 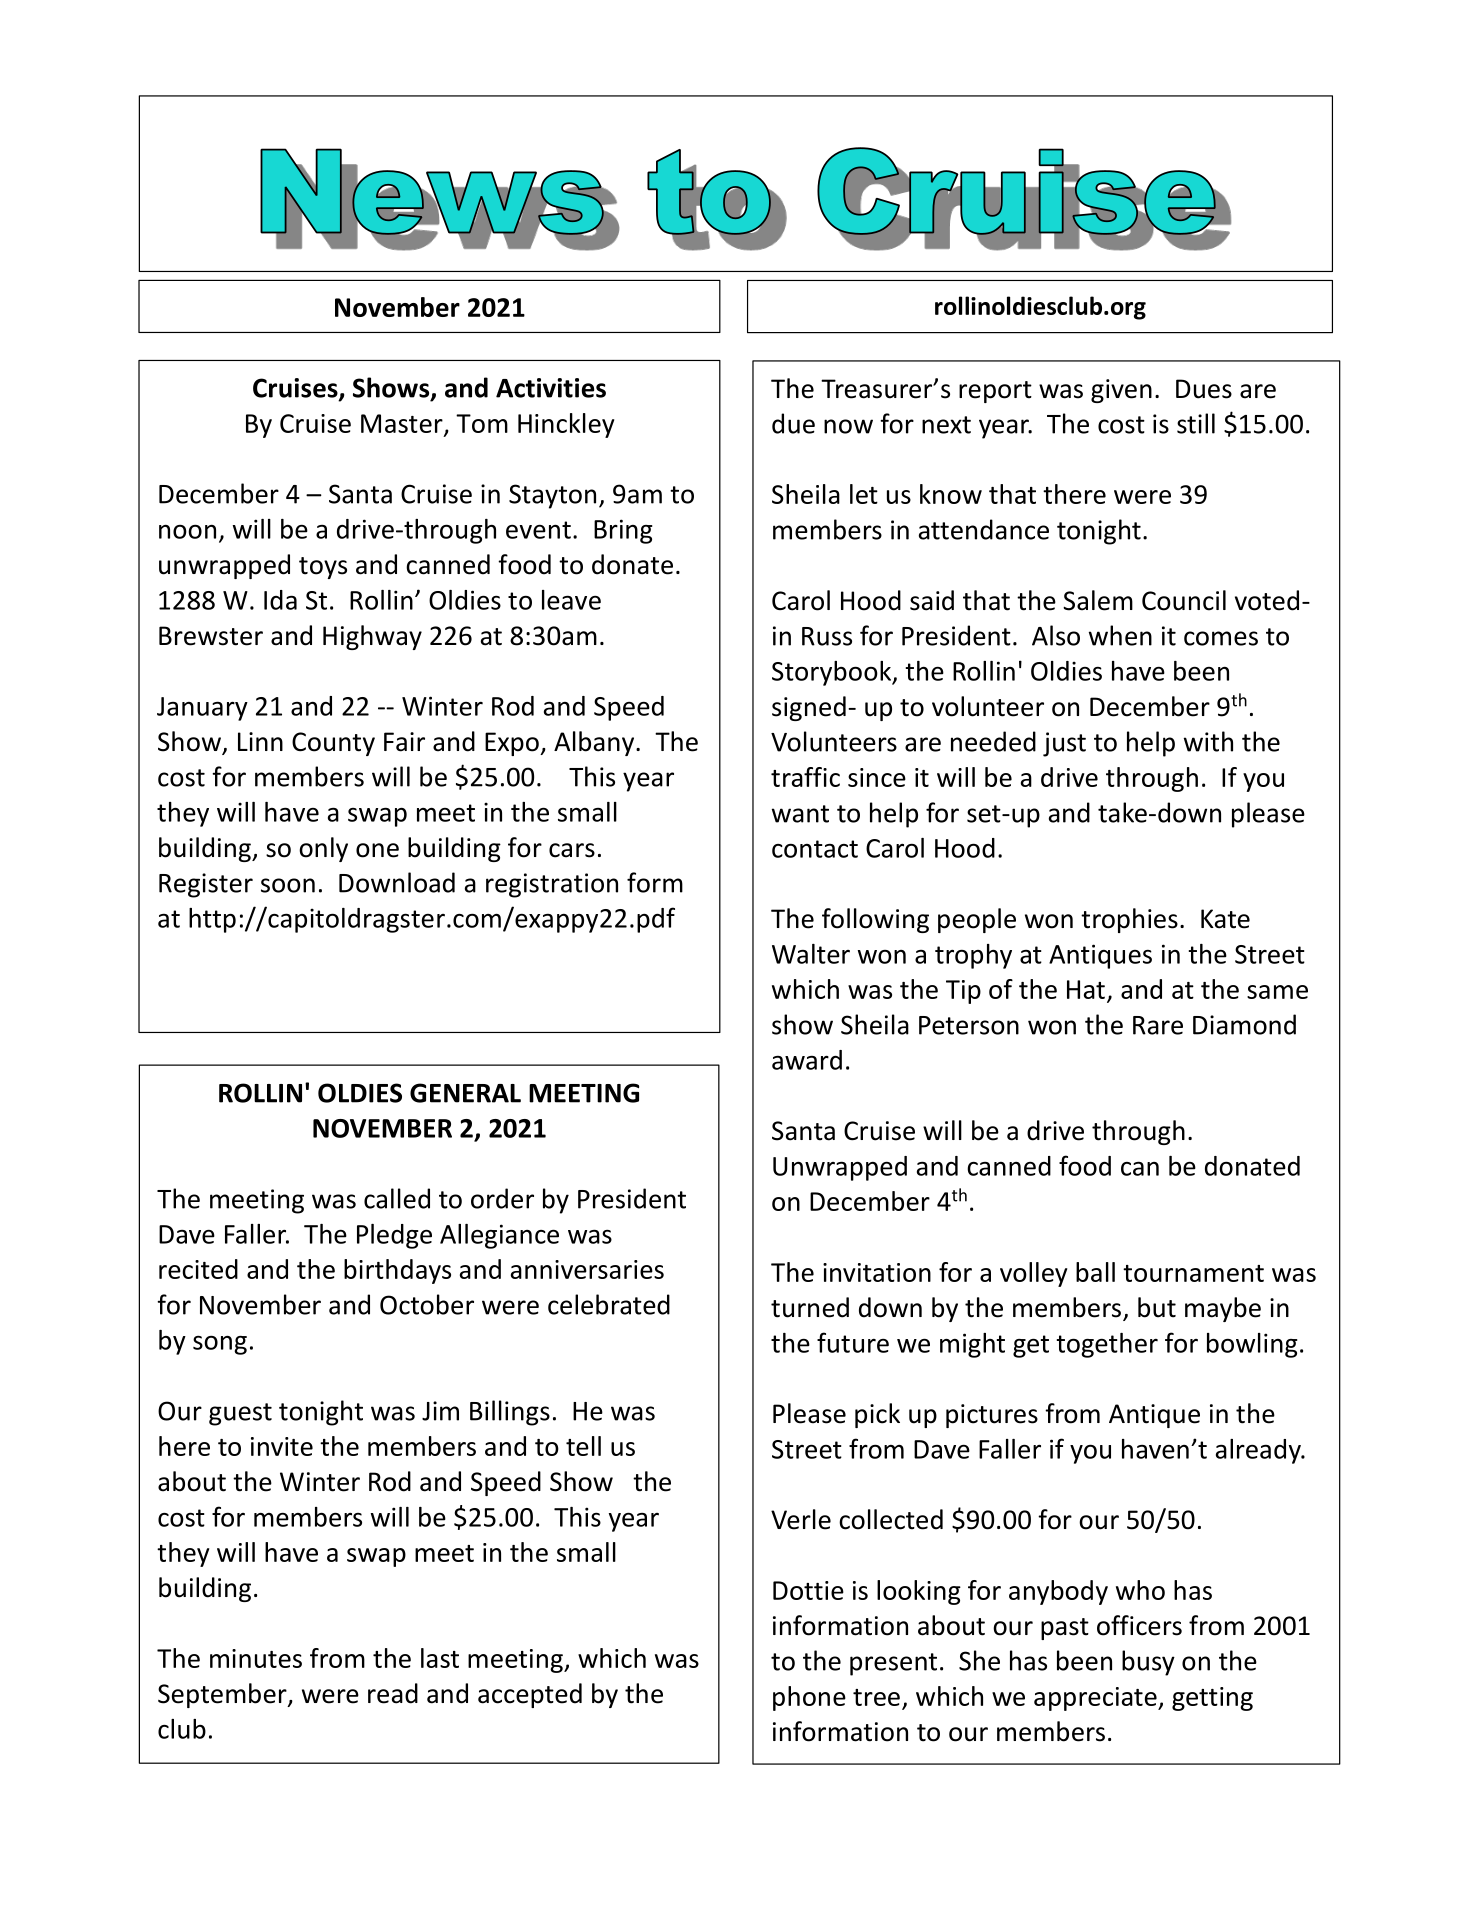 What do you see at coordinates (807, 1060) in the document?
I see `award` at bounding box center [807, 1060].
